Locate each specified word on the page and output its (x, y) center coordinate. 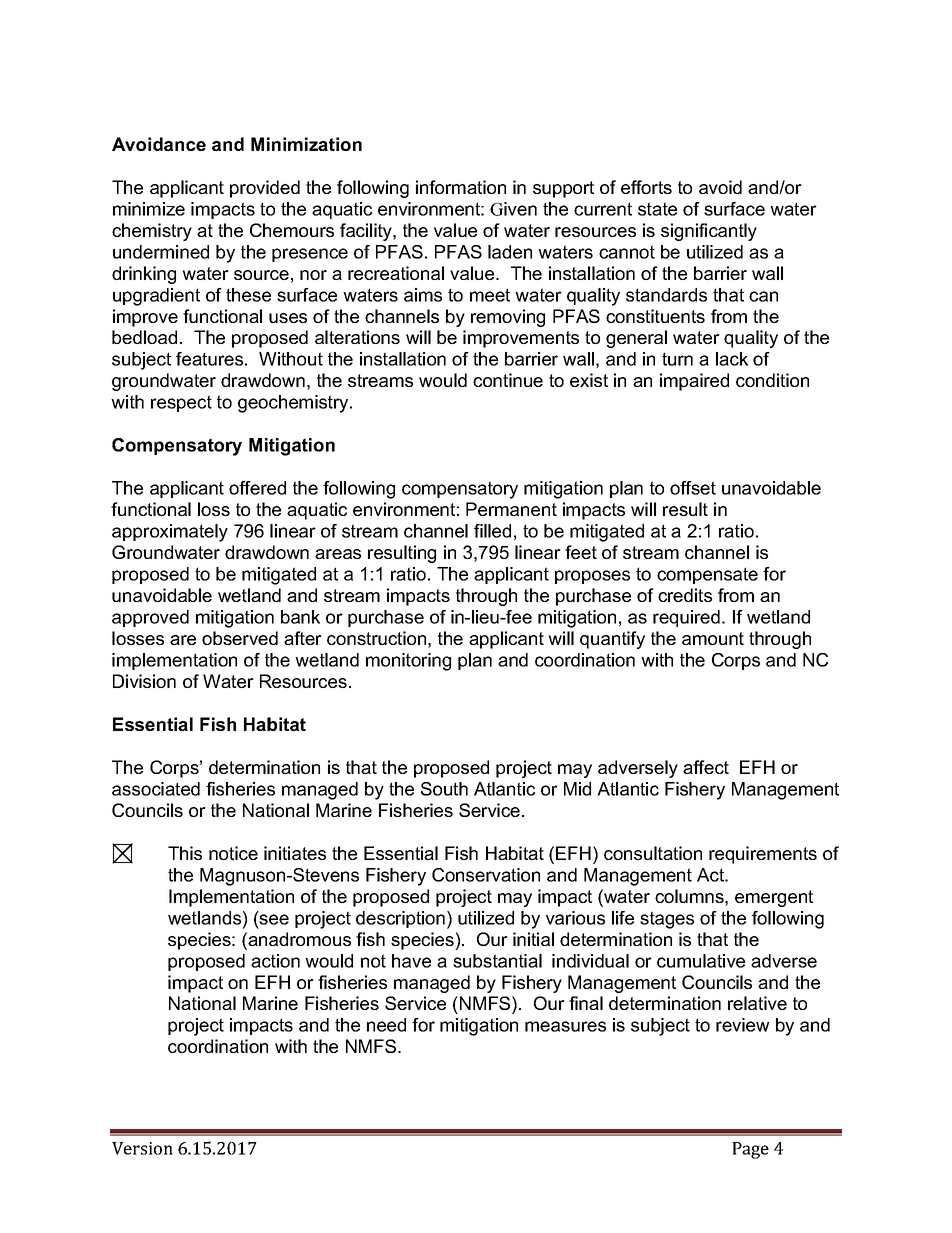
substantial (497, 961)
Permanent (511, 509)
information (461, 187)
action (275, 961)
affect (706, 767)
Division (144, 681)
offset (693, 488)
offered (257, 488)
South (444, 789)
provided (265, 189)
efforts (646, 187)
